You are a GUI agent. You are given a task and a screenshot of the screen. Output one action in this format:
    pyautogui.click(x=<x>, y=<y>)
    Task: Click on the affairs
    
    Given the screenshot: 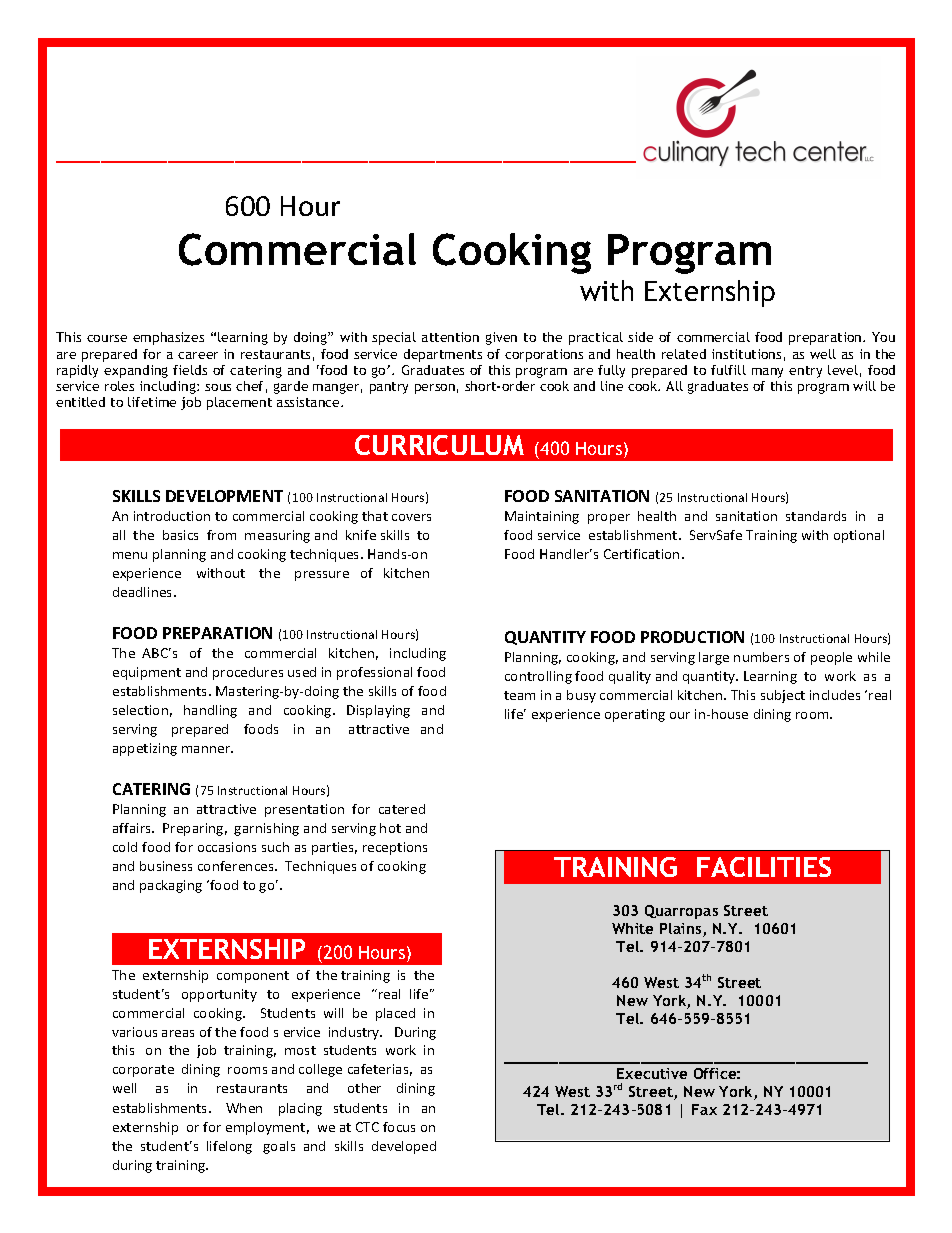 What is the action you would take?
    pyautogui.click(x=133, y=828)
